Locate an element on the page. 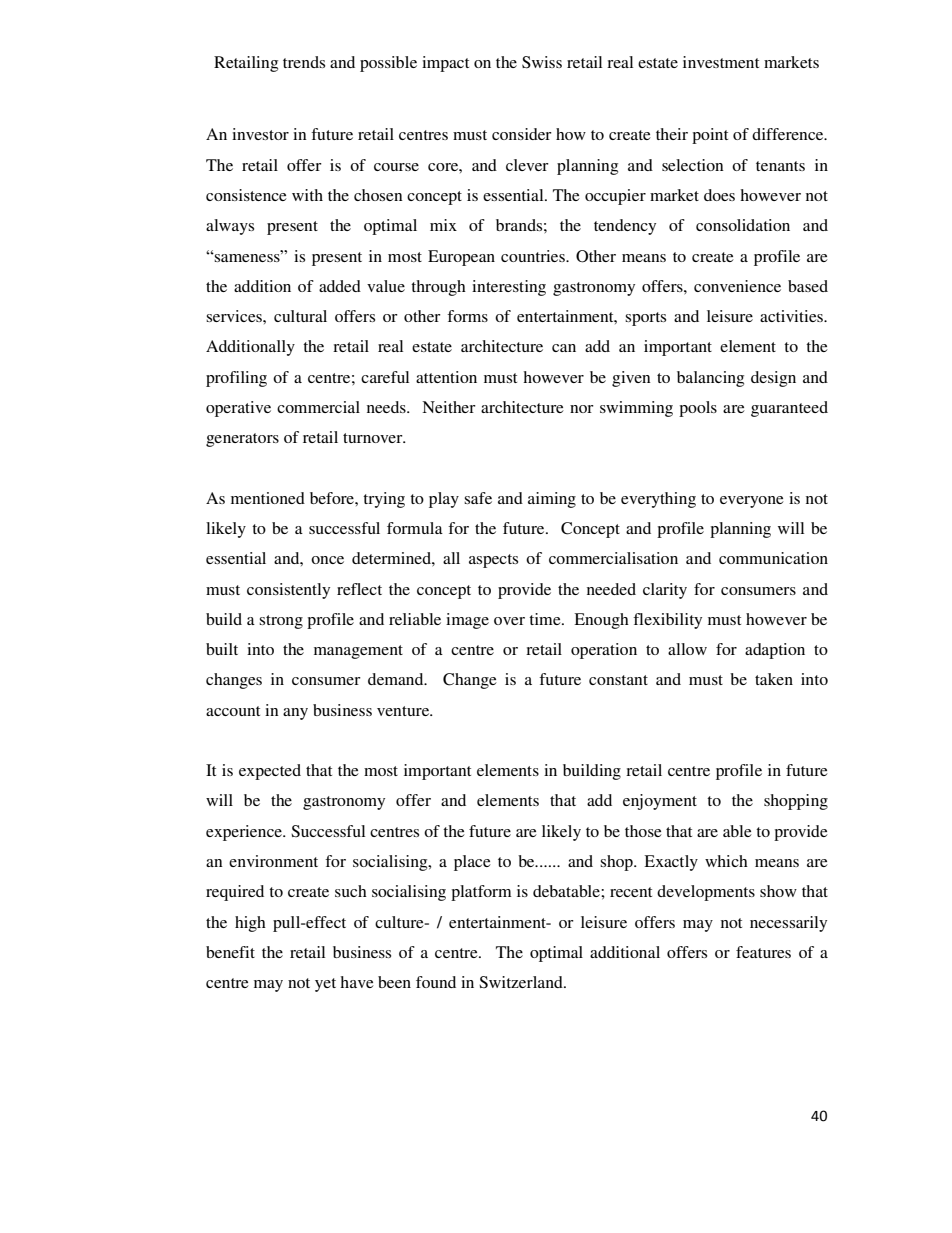 The width and height of the image is (952, 1233). any is located at coordinates (295, 714).
